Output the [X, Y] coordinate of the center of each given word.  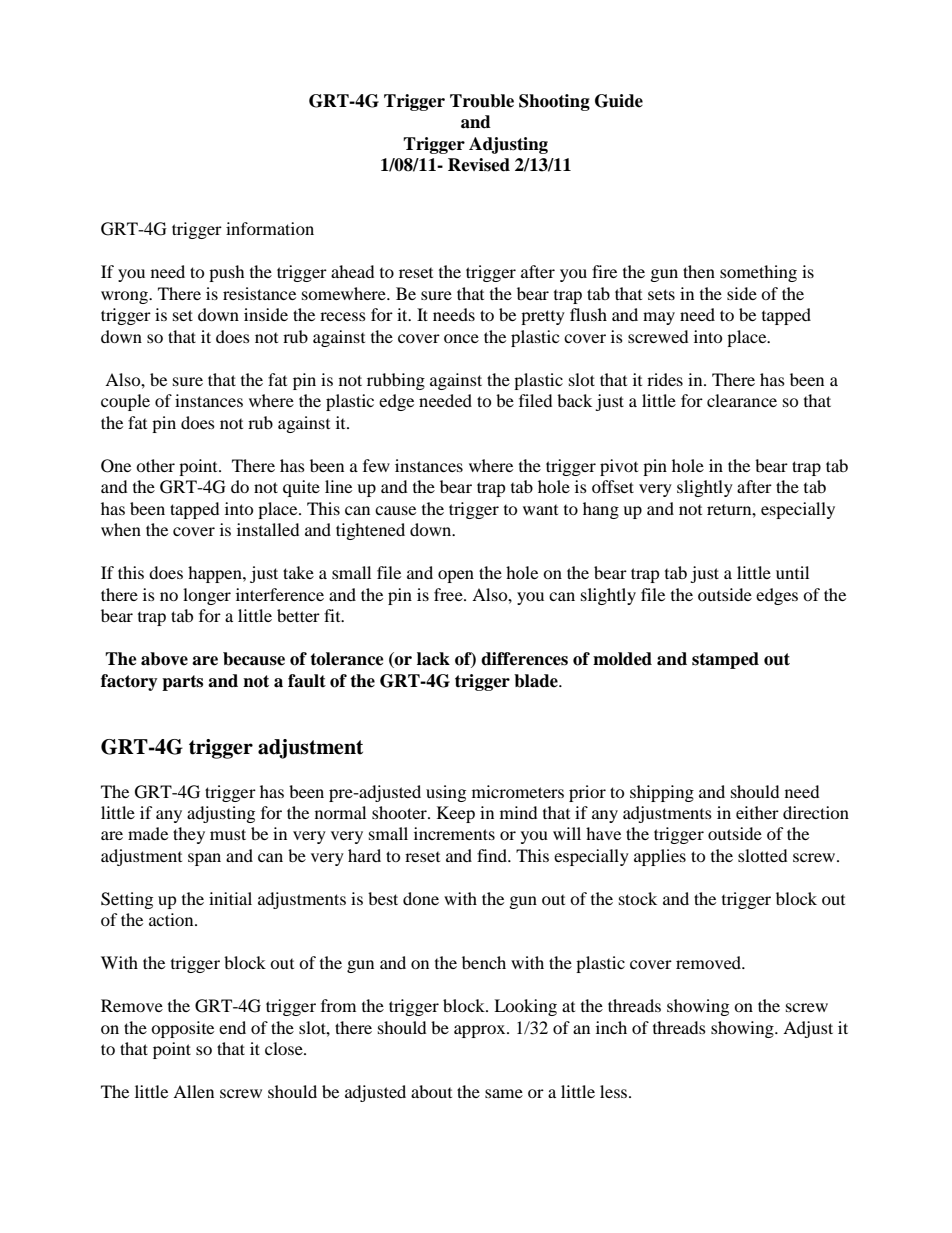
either [757, 812]
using [446, 793]
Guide [619, 101]
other [155, 465]
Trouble [482, 101]
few [376, 465]
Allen [193, 1091]
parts [182, 683]
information [270, 228]
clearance [742, 400]
